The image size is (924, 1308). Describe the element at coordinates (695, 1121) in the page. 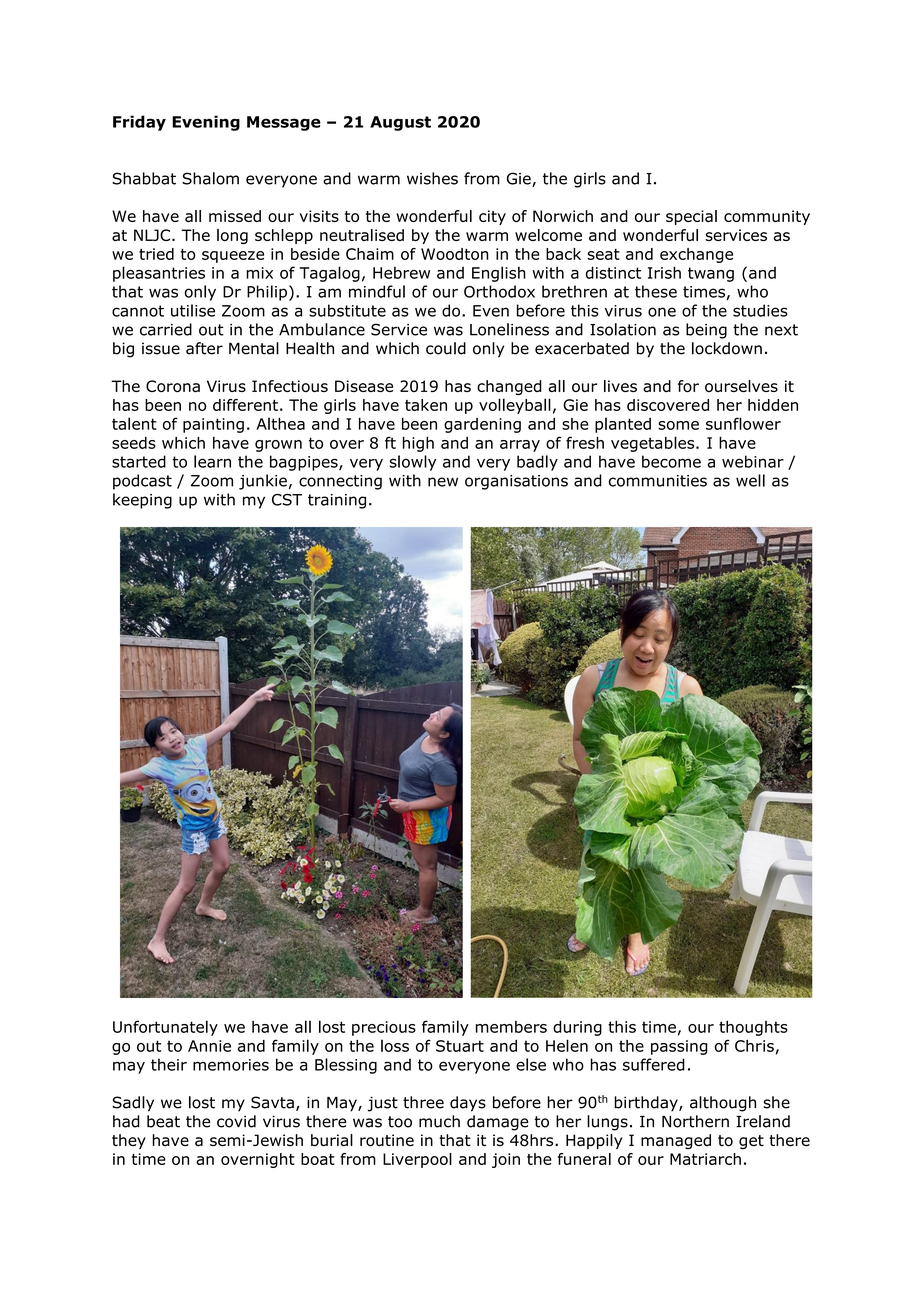

I see `Northern` at that location.
